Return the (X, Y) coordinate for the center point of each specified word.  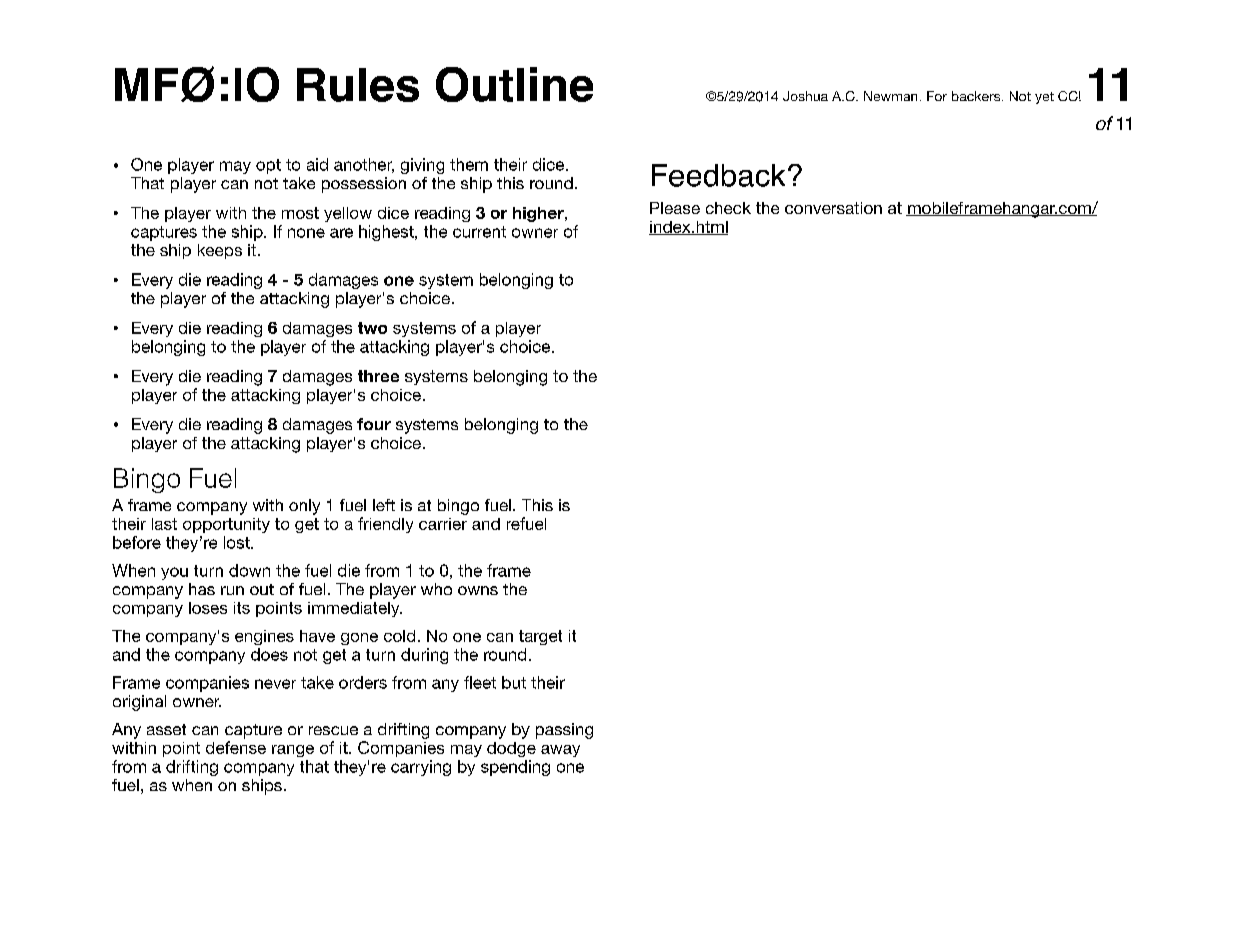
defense (236, 747)
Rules (358, 85)
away (560, 751)
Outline (514, 84)
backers (977, 96)
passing (564, 731)
